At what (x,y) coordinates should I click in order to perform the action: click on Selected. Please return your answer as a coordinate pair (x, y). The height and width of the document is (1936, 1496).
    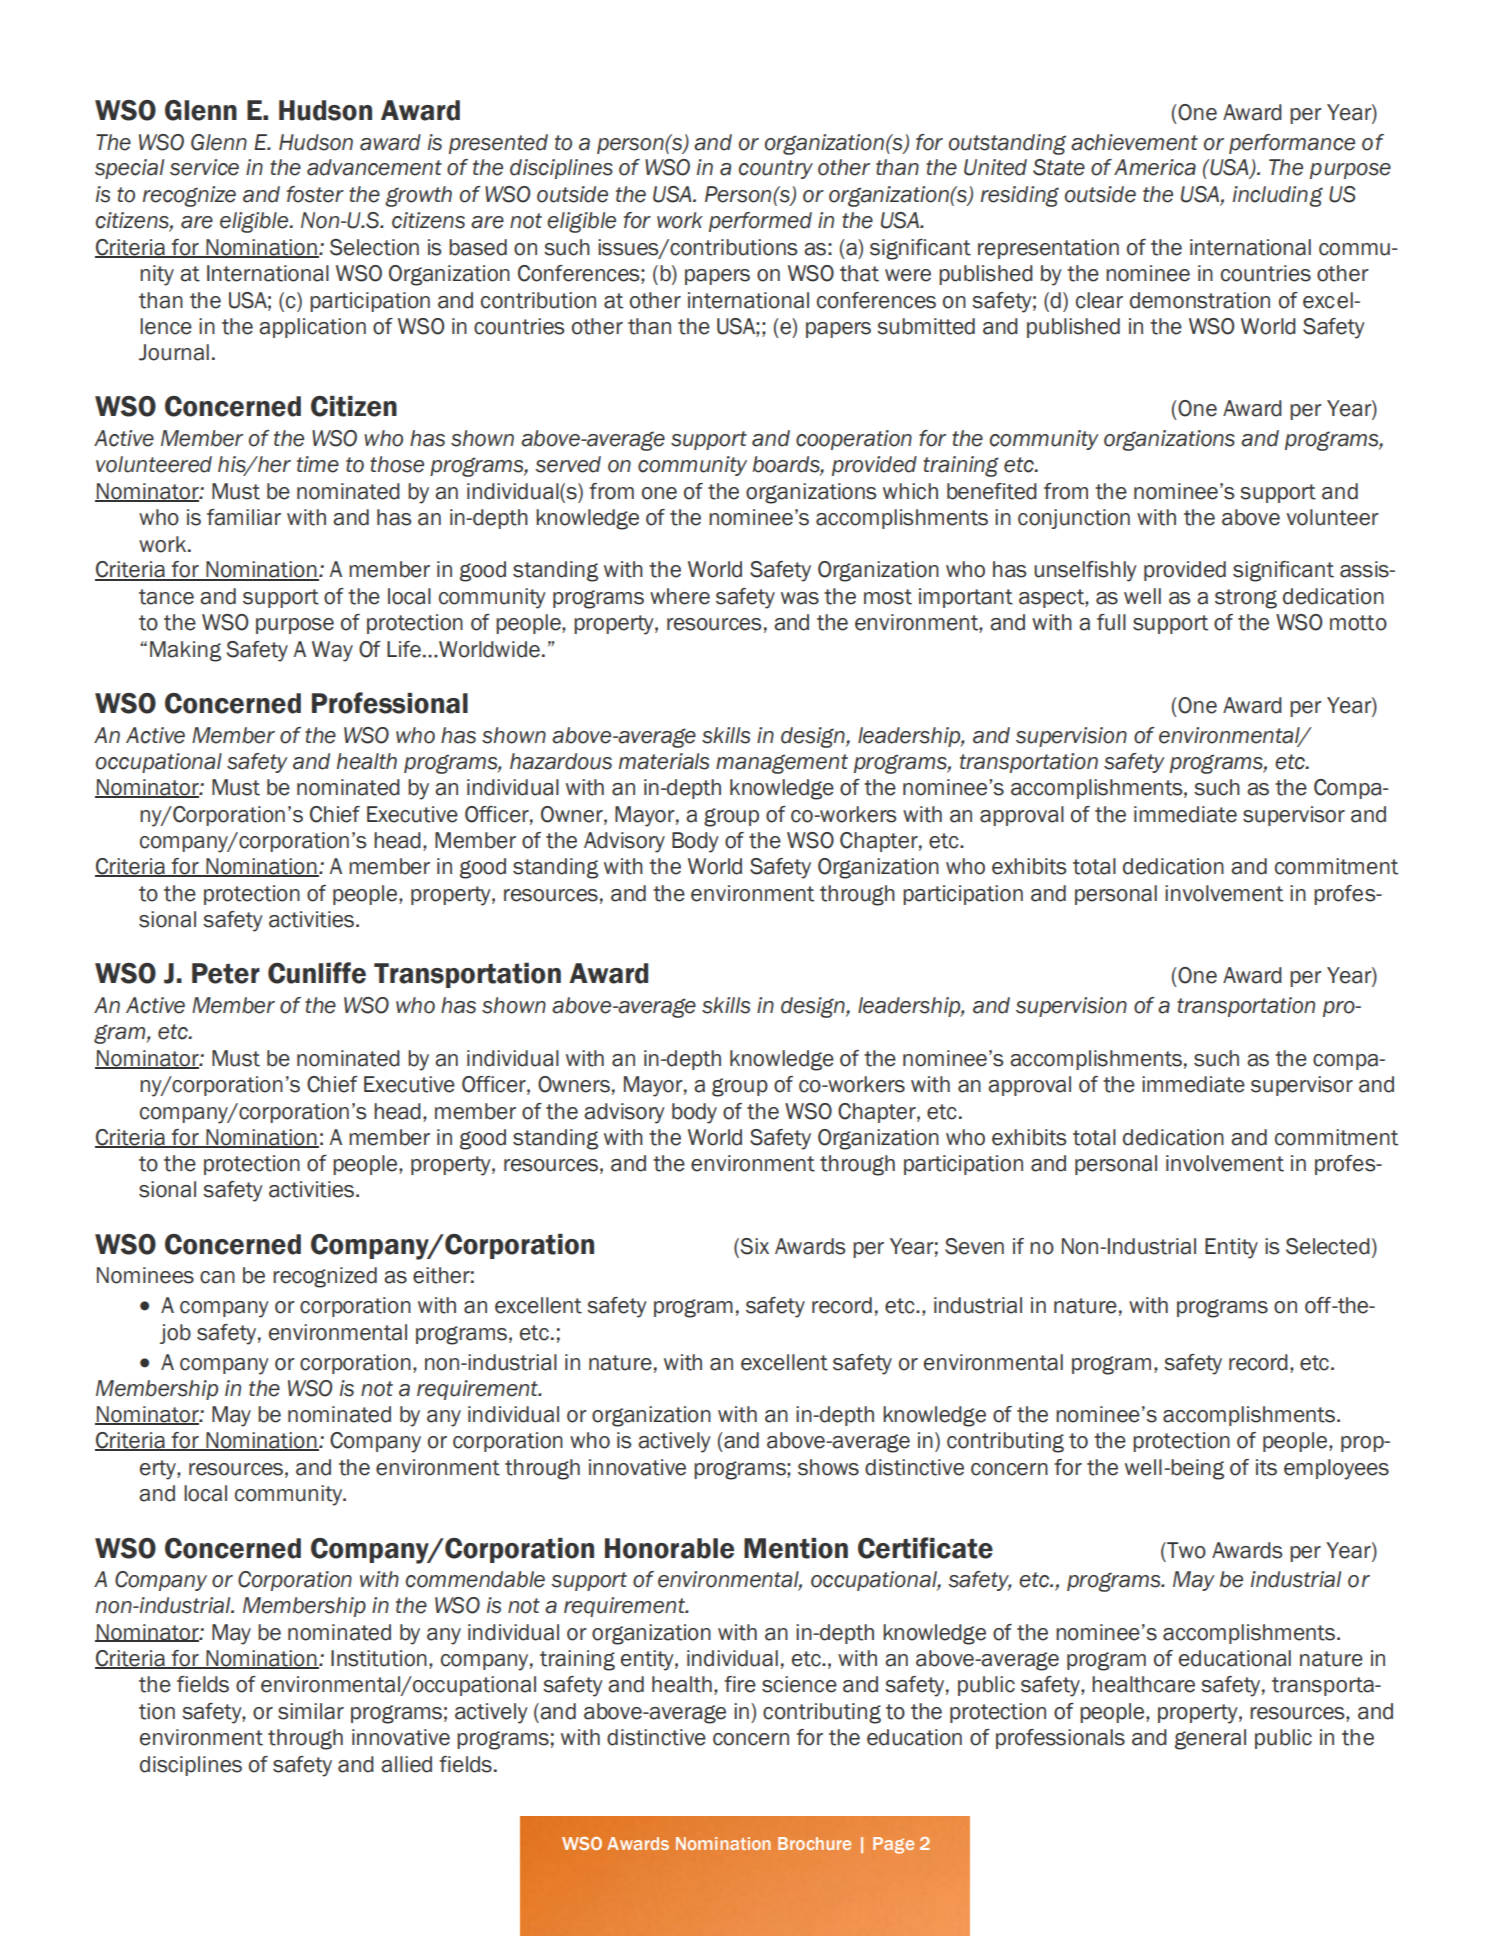
    Looking at the image, I should click on (1328, 1246).
